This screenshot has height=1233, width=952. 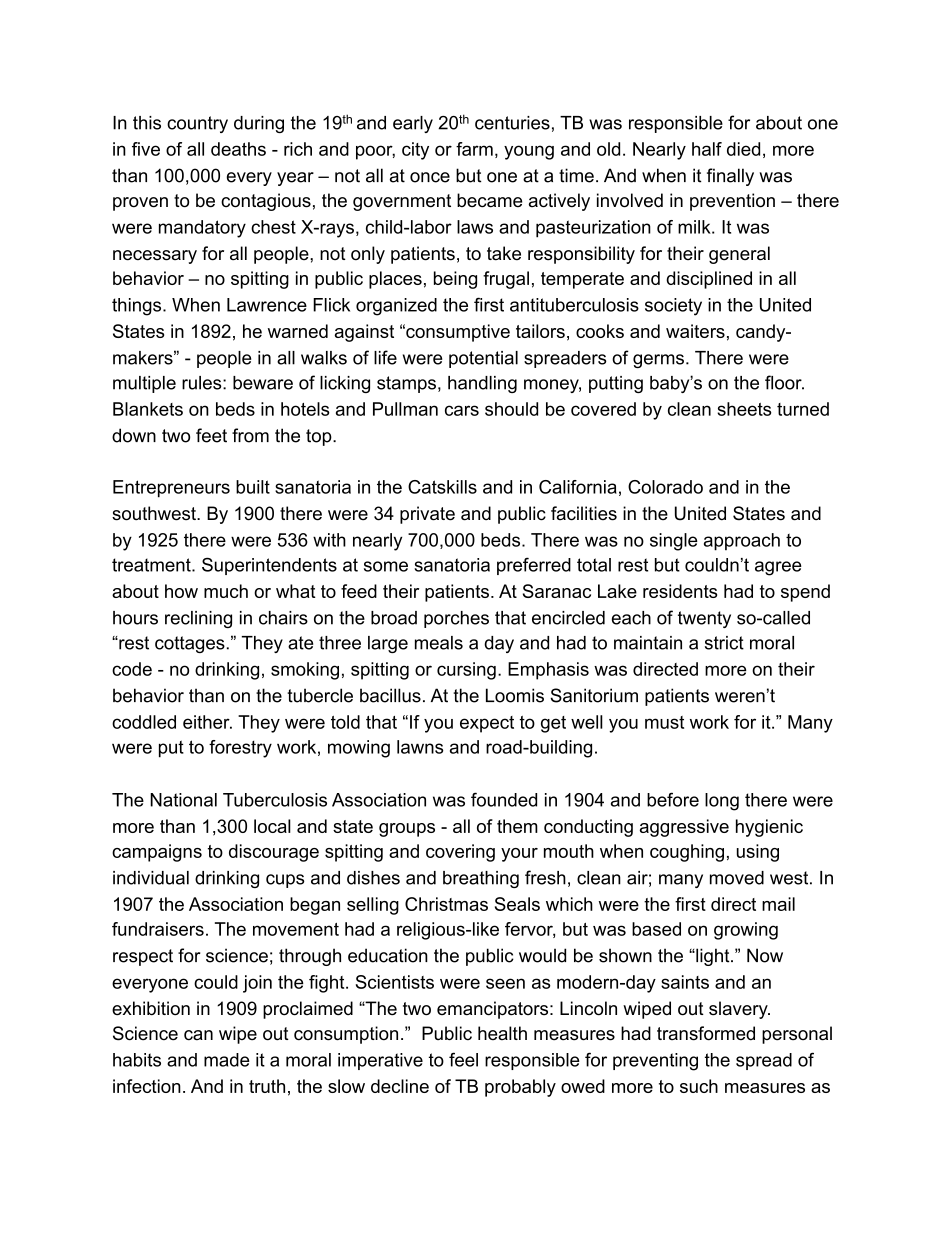 I want to click on deaths, so click(x=238, y=149).
